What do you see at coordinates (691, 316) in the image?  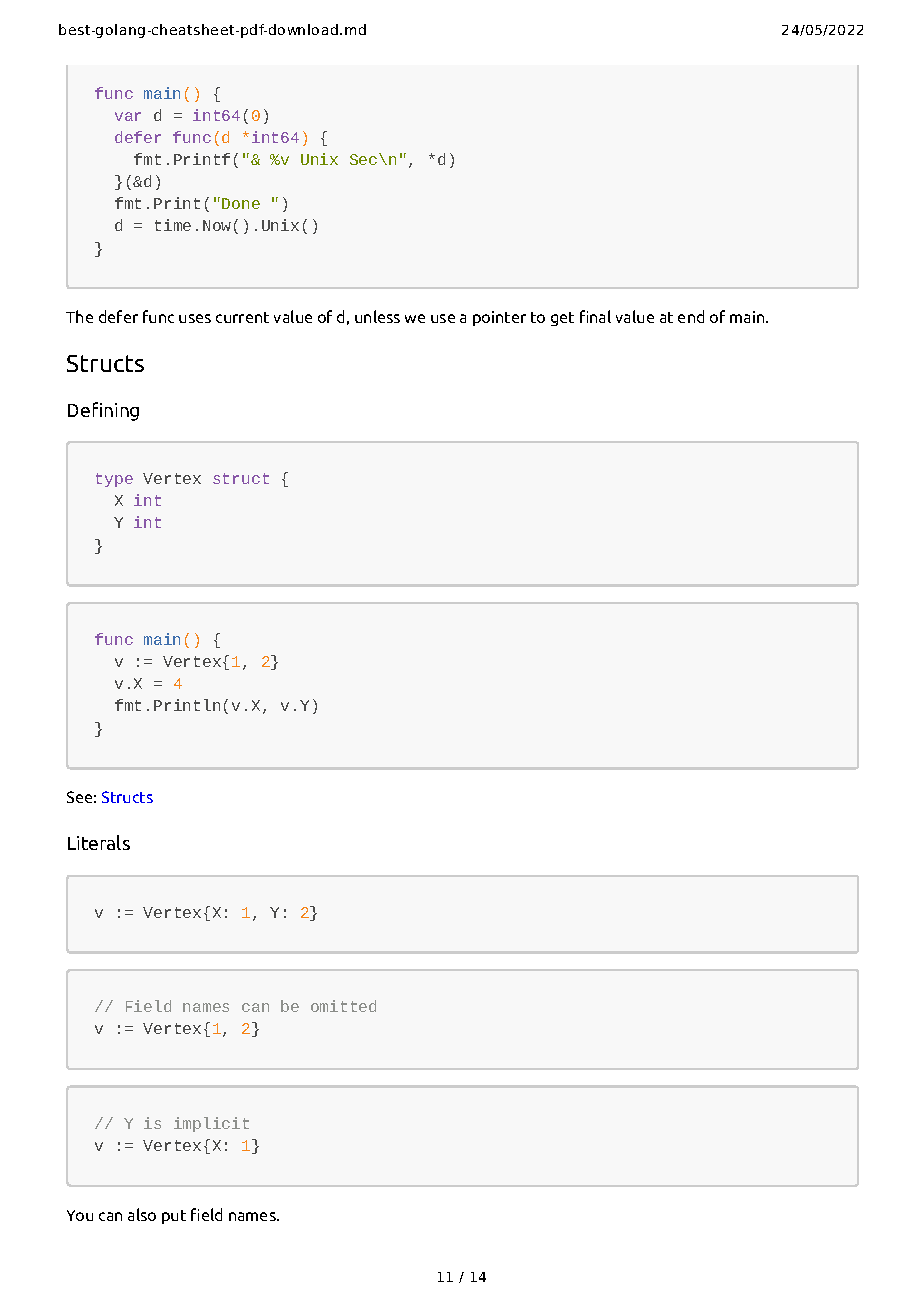 I see `end` at bounding box center [691, 316].
